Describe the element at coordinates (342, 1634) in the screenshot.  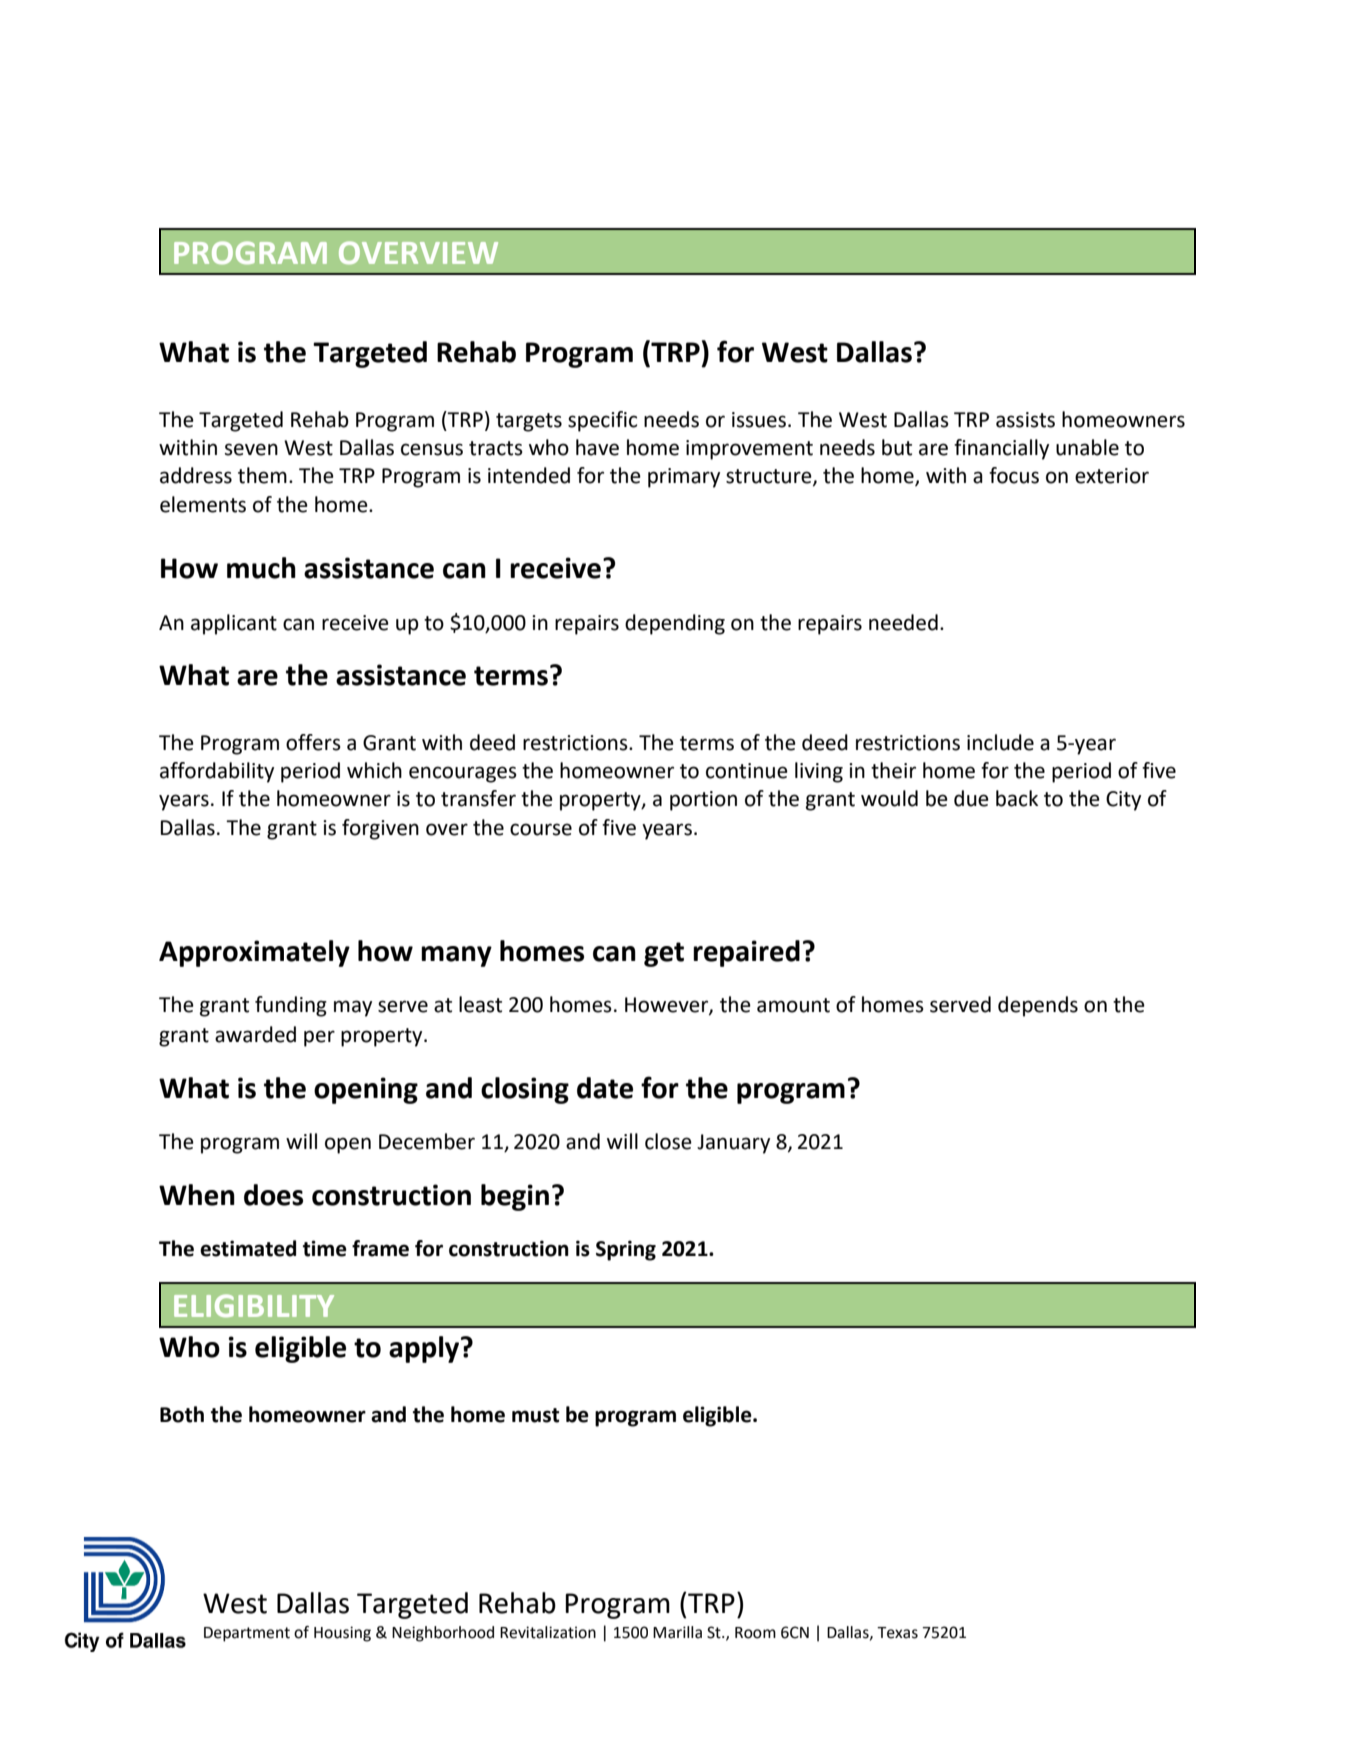
I see `Housing` at that location.
